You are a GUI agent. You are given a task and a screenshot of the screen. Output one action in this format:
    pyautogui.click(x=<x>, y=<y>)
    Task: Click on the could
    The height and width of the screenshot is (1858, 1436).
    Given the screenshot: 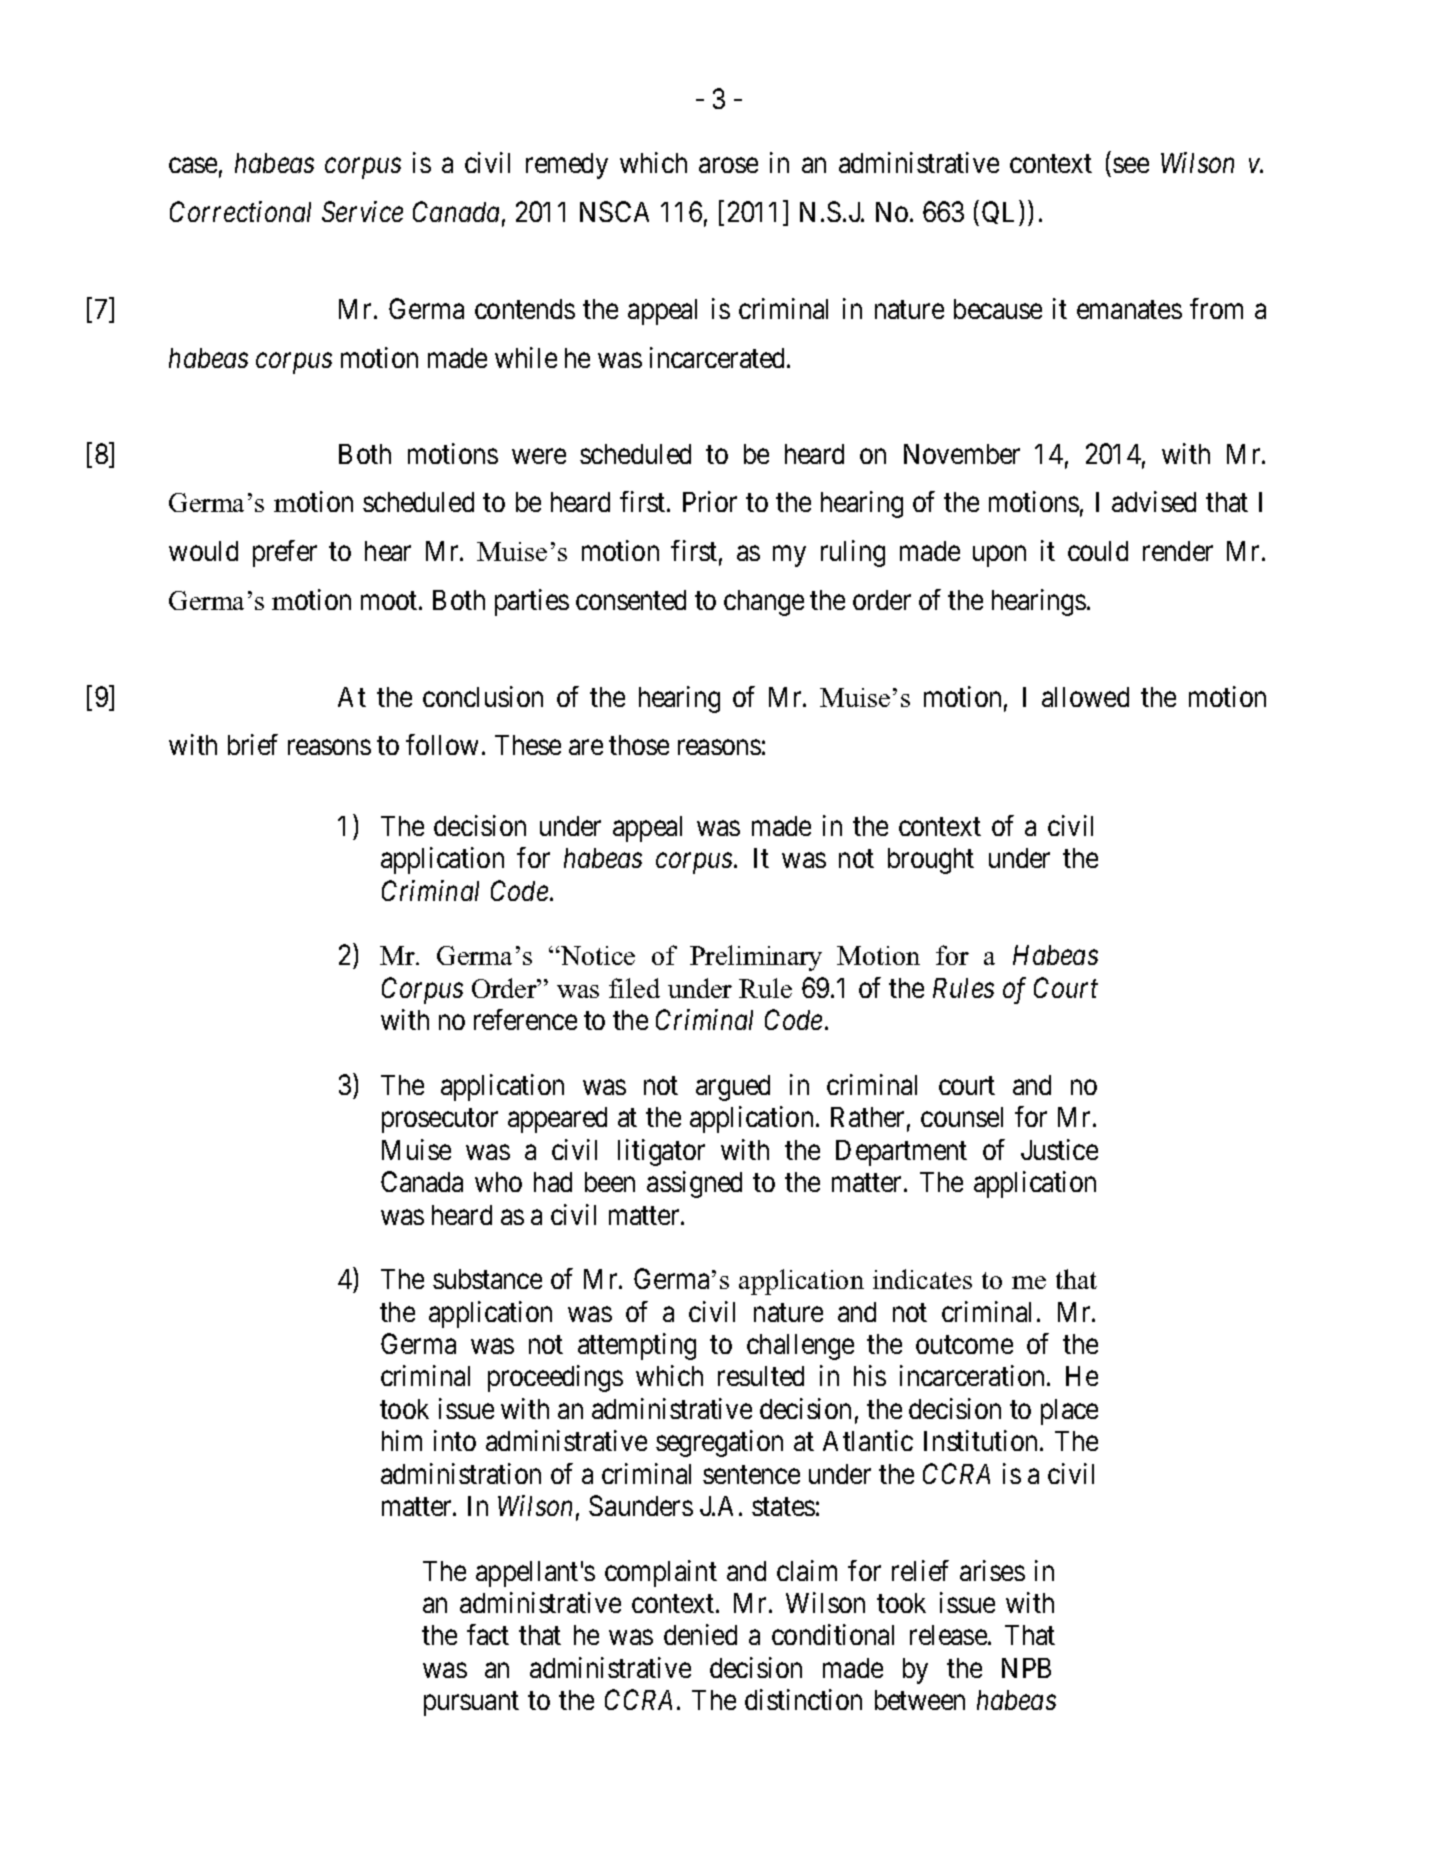 What is the action you would take?
    pyautogui.click(x=1098, y=551)
